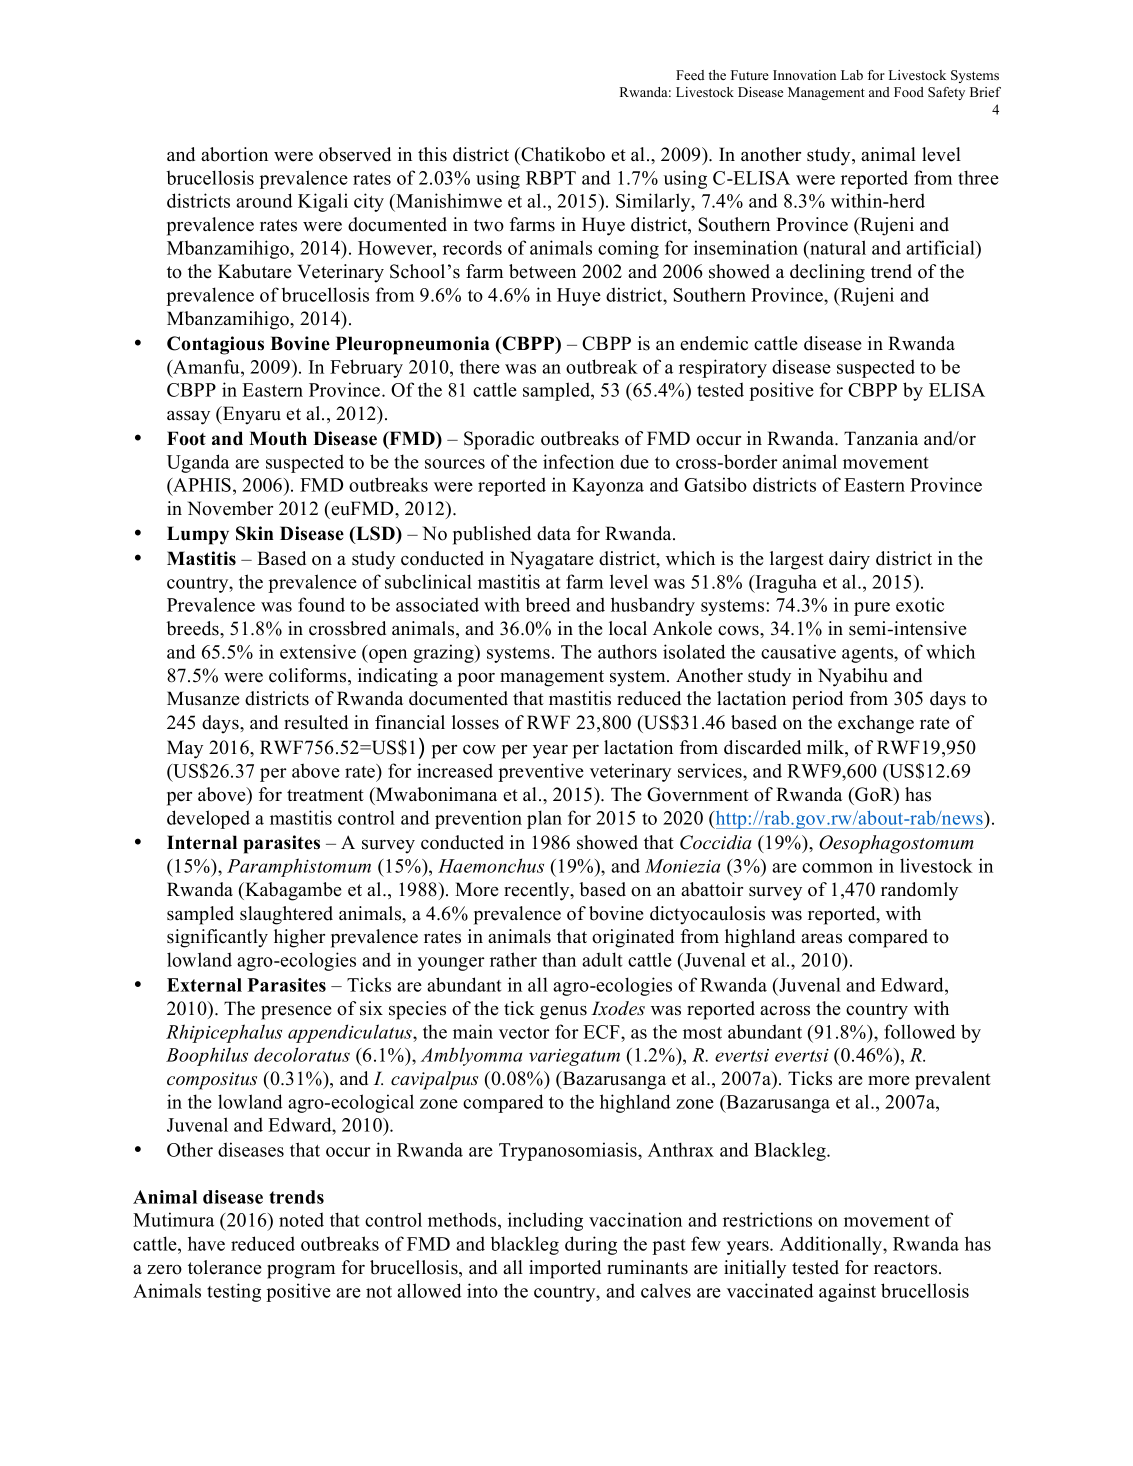 Image resolution: width=1133 pixels, height=1466 pixels. I want to click on exchange, so click(876, 724).
